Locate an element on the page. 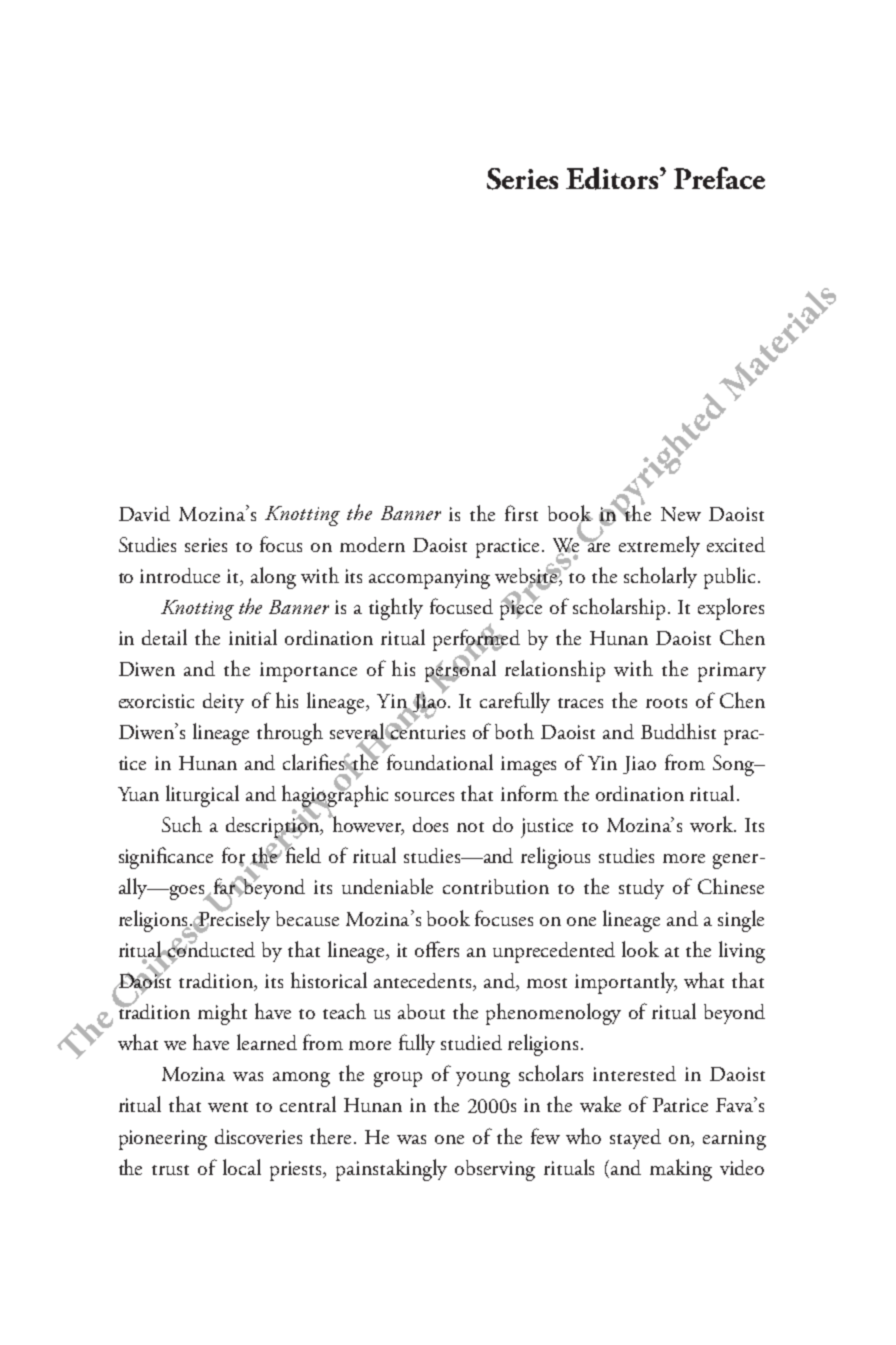 The width and height of the image is (896, 1345). stayed is located at coordinates (635, 1139).
